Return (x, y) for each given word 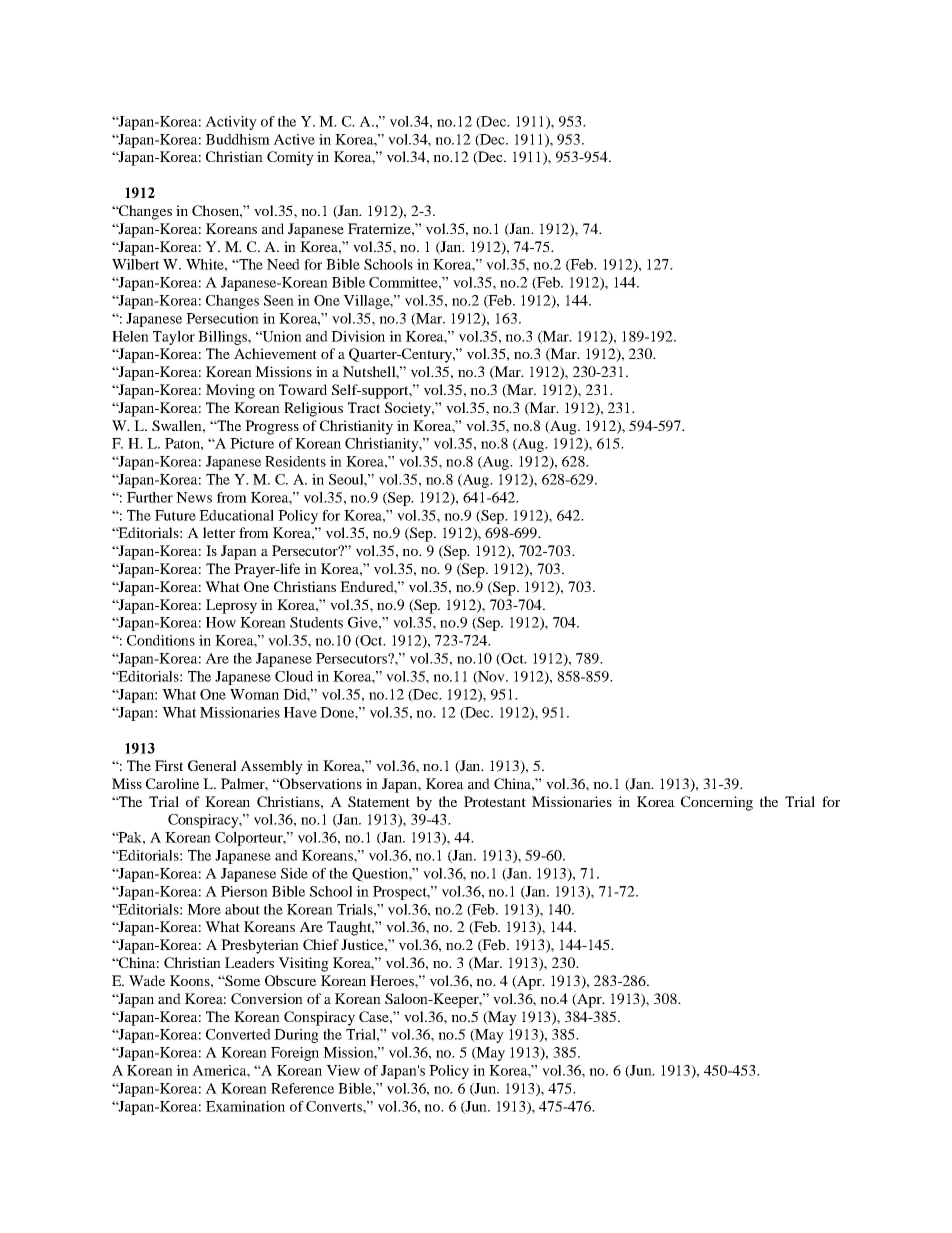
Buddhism (238, 139)
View (343, 1070)
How (221, 622)
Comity (290, 158)
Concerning (717, 803)
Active (294, 139)
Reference (302, 1088)
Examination (245, 1106)
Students (316, 622)
